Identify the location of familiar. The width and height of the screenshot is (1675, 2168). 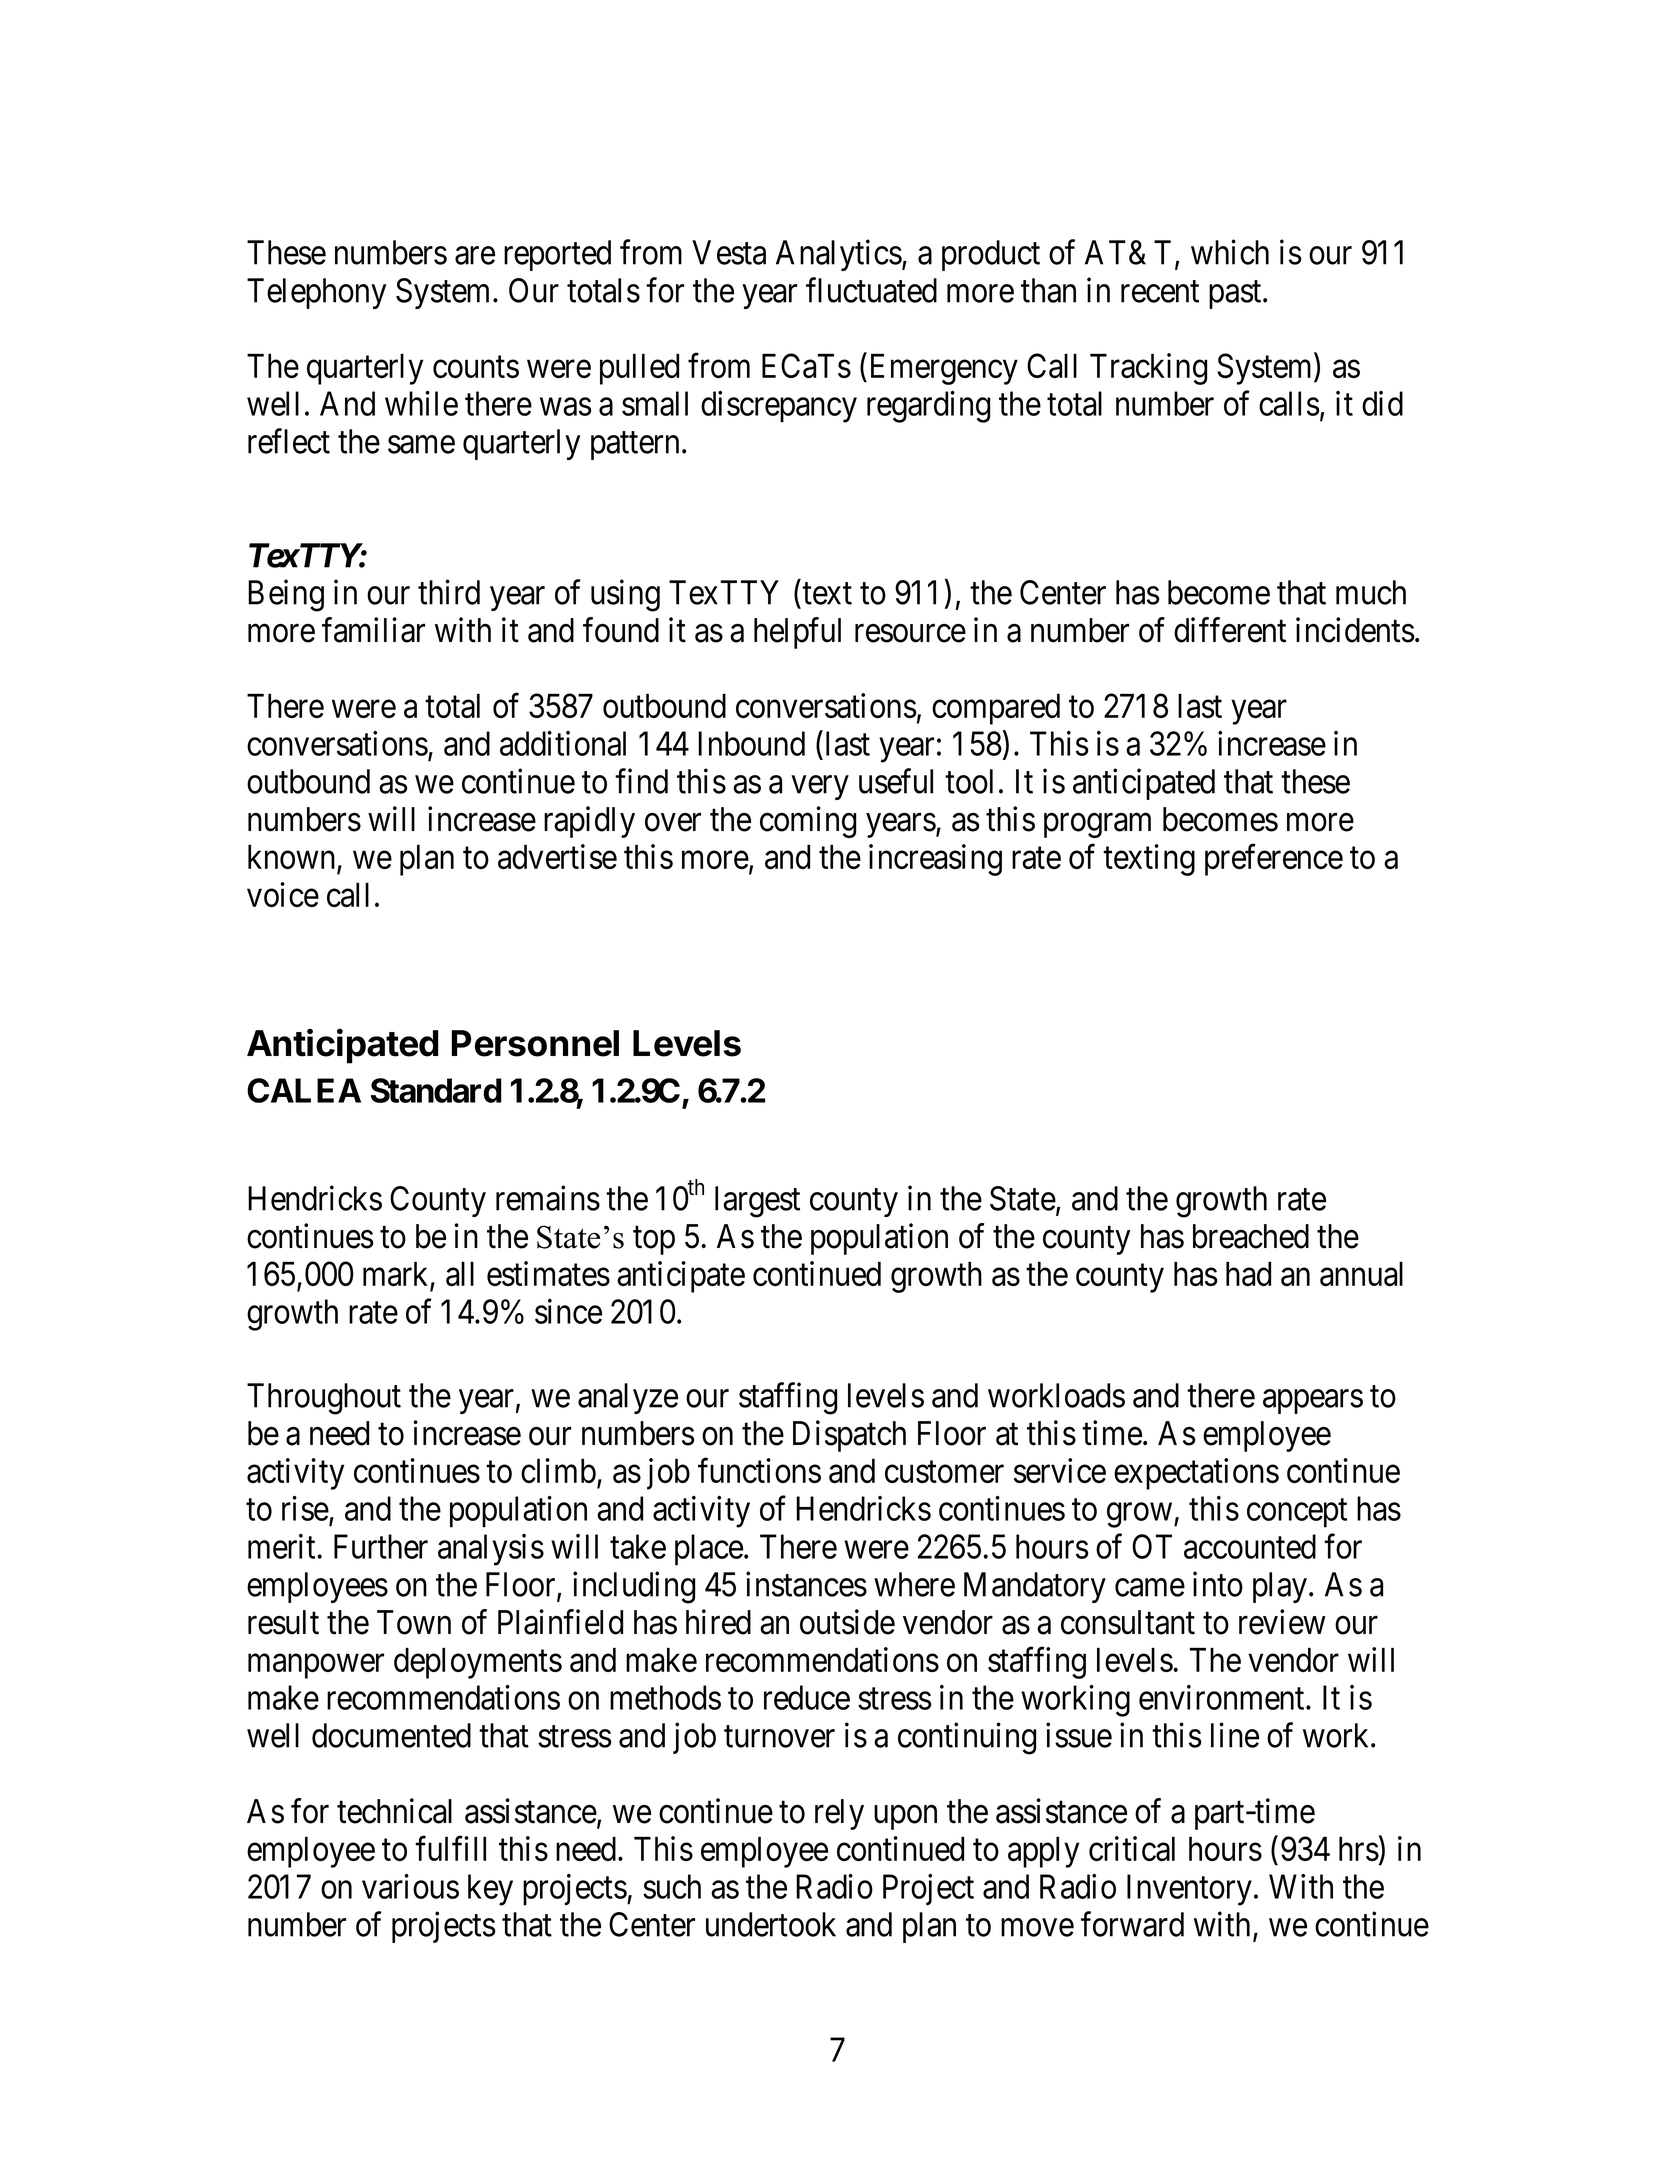
(373, 630).
